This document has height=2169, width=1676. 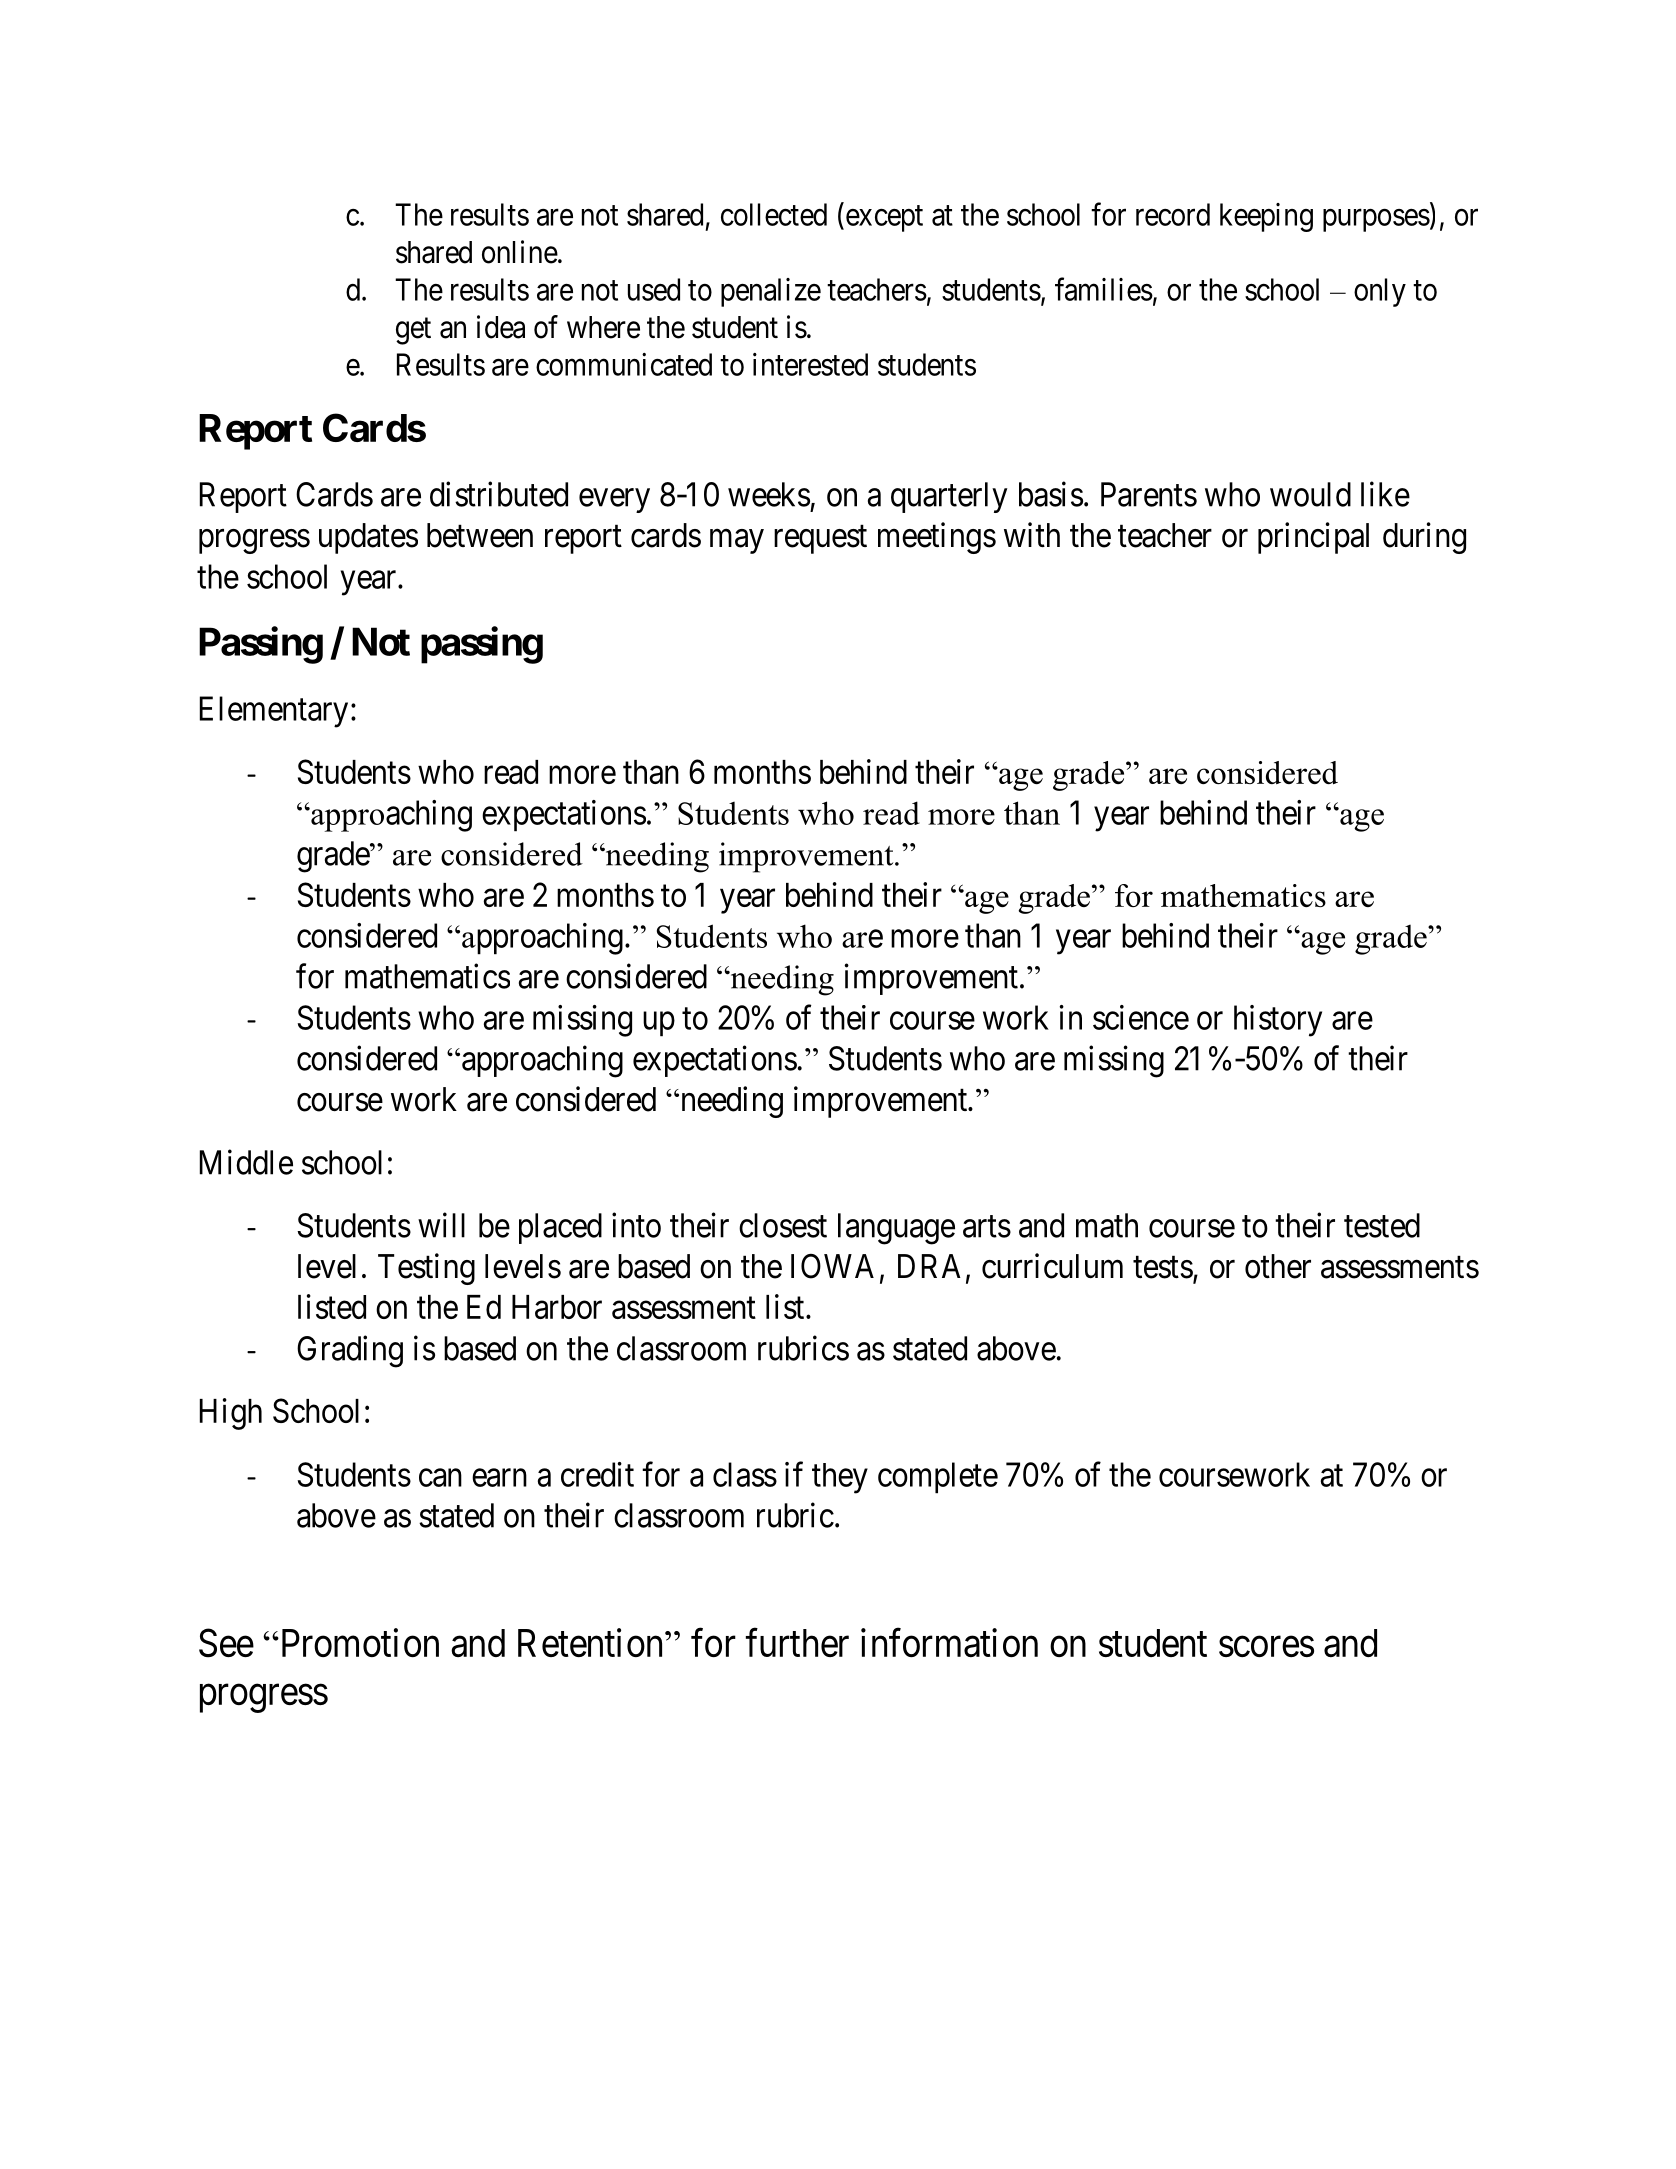 What do you see at coordinates (358, 1642) in the document?
I see `Promotion` at bounding box center [358, 1642].
